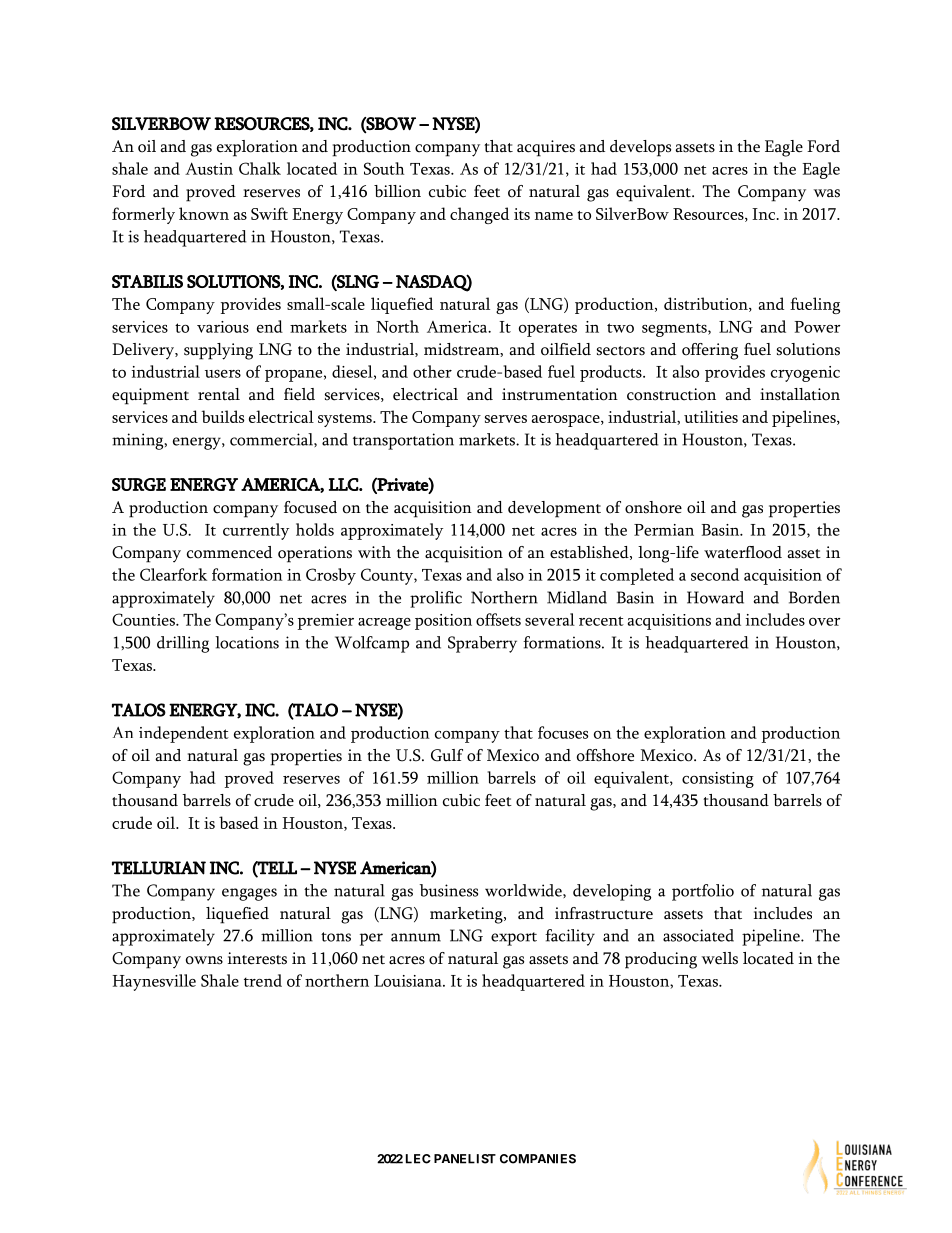  Describe the element at coordinates (538, 1159) in the image. I see `COMPANIES` at that location.
